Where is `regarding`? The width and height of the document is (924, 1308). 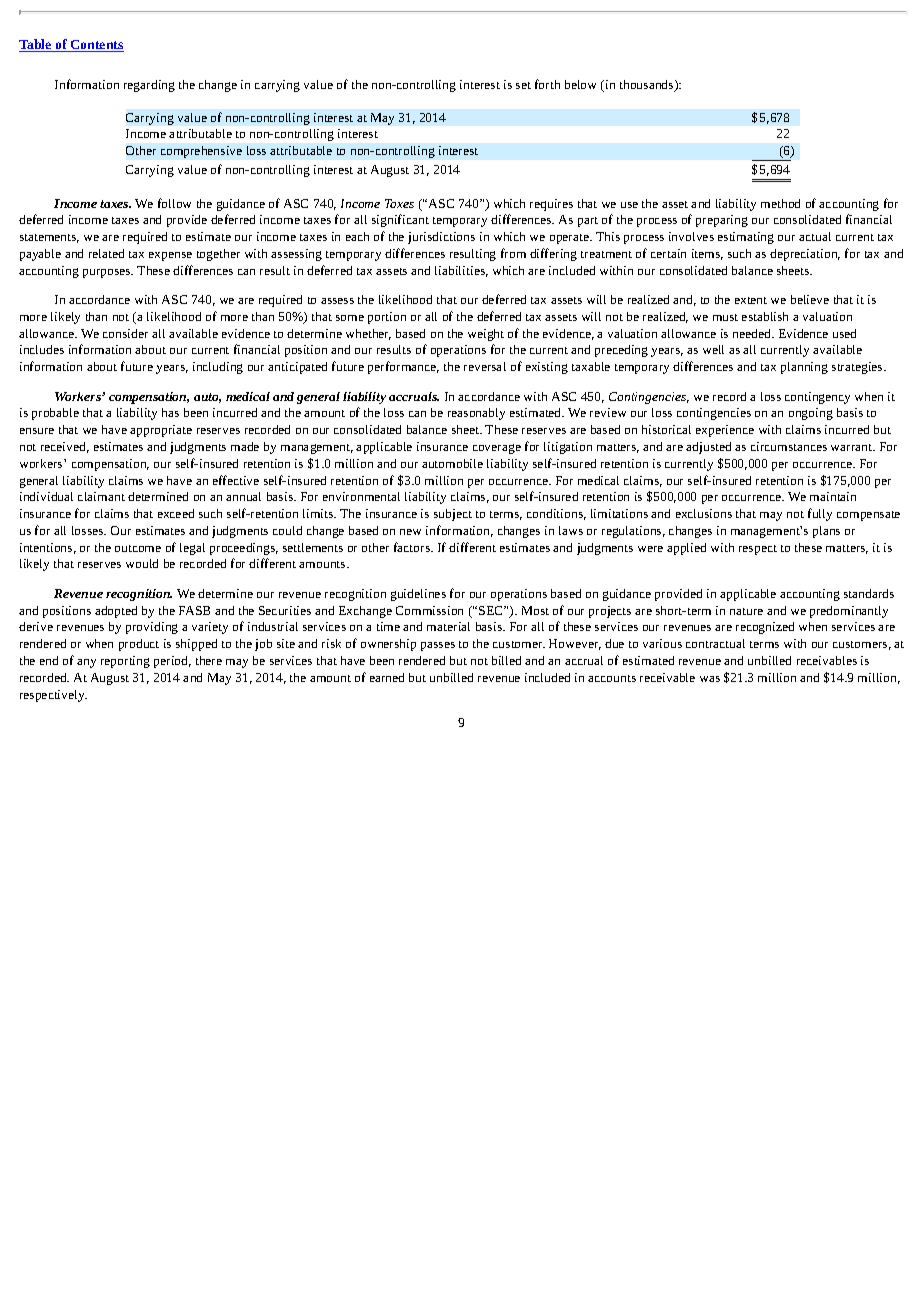
regarding is located at coordinates (149, 86).
